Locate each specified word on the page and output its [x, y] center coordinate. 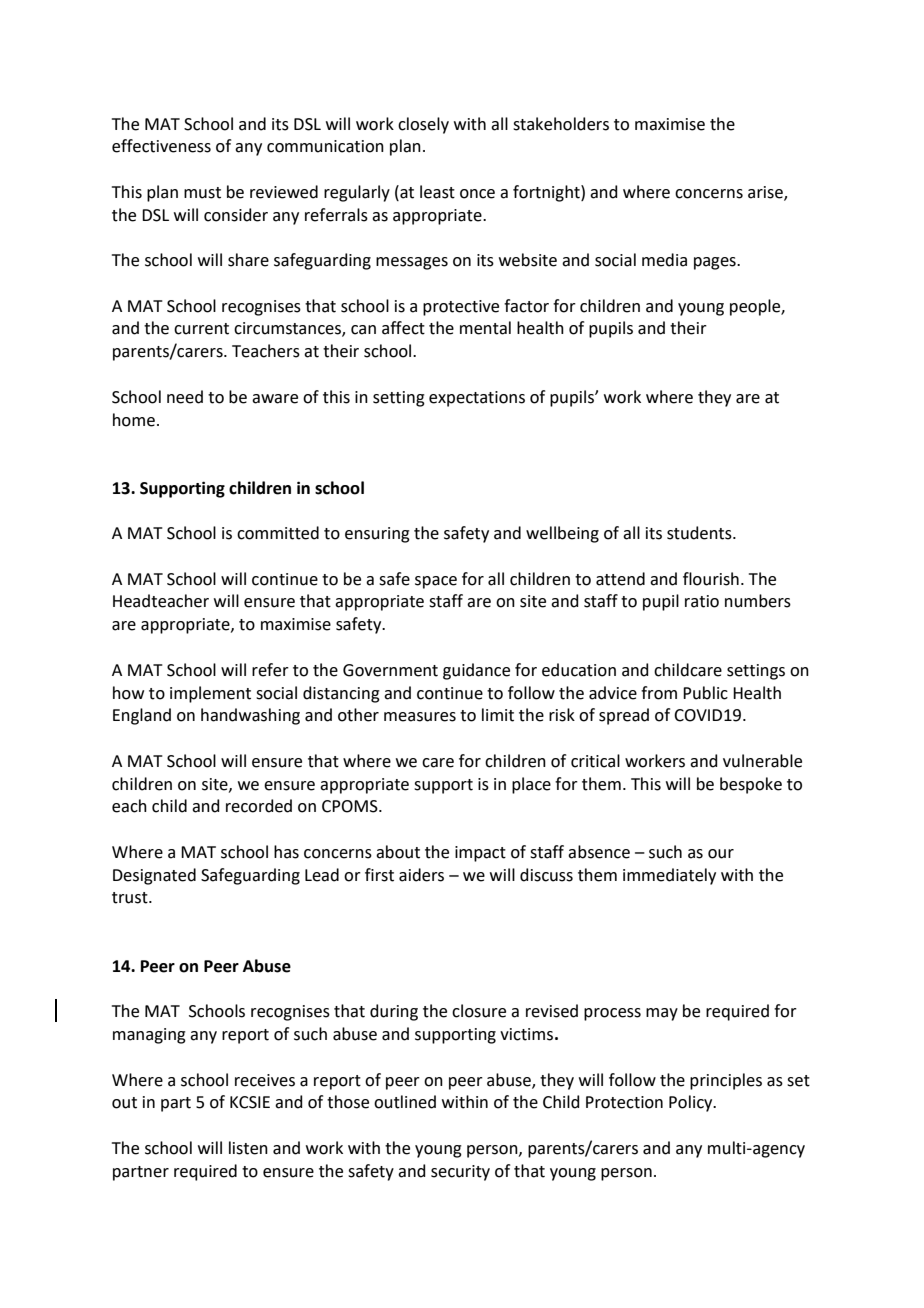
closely [423, 125]
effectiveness [161, 146]
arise [766, 193]
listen [248, 1148]
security [460, 1173]
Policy [692, 1103]
